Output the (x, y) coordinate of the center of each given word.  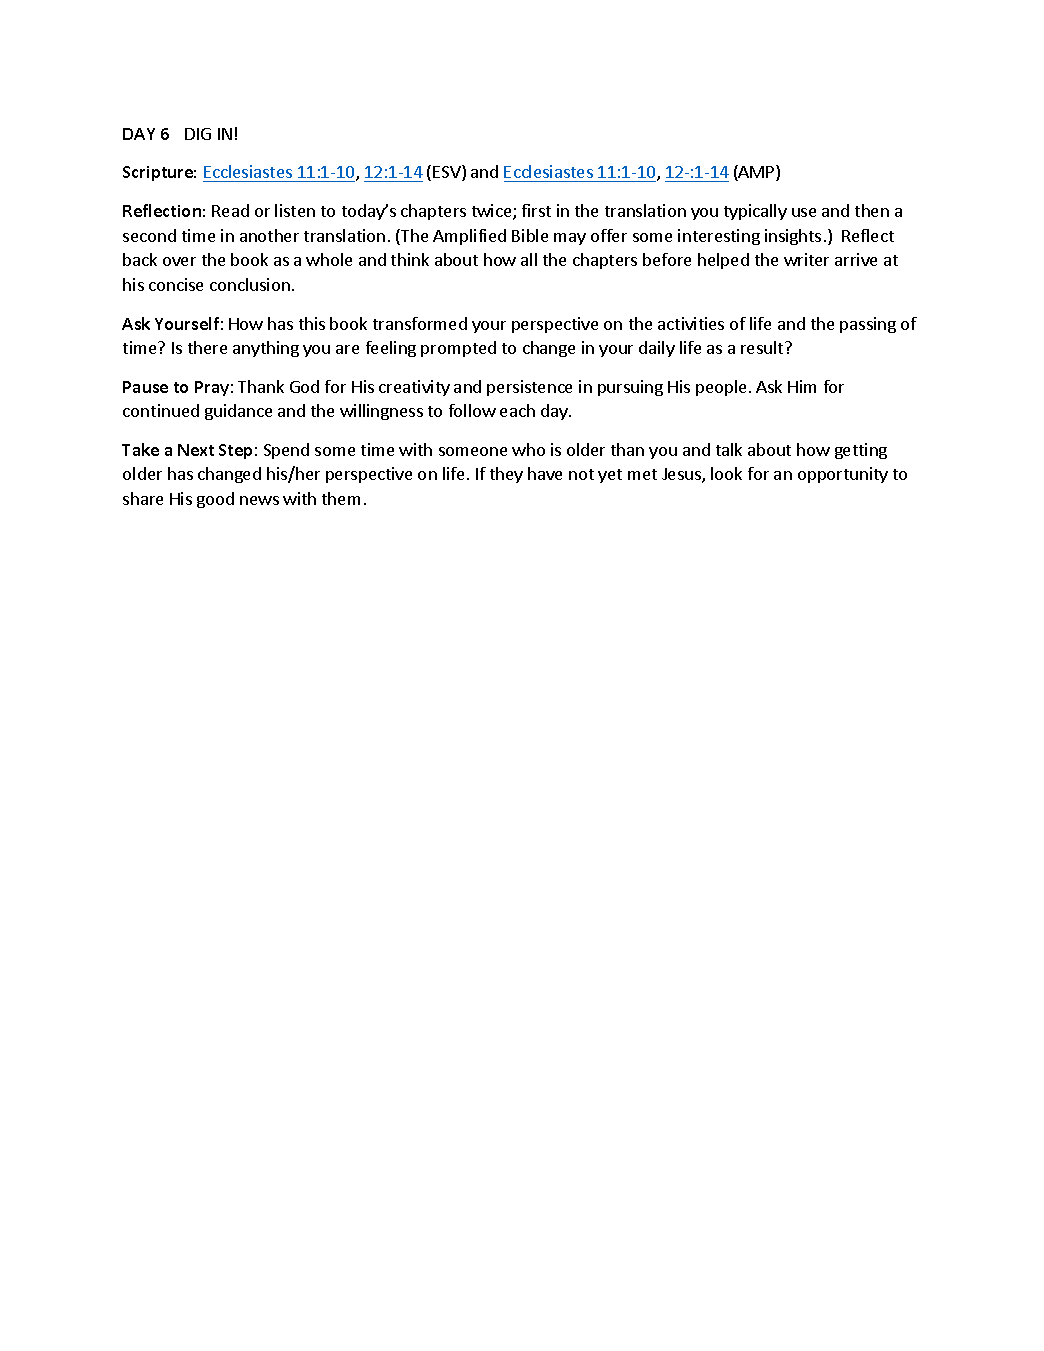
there (207, 347)
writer (806, 259)
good (215, 500)
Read (230, 210)
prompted (458, 349)
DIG (198, 134)
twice (493, 212)
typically (755, 212)
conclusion (250, 284)
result (763, 347)
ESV (448, 173)
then (872, 210)
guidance (238, 412)
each (517, 410)
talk (729, 449)
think (410, 259)
